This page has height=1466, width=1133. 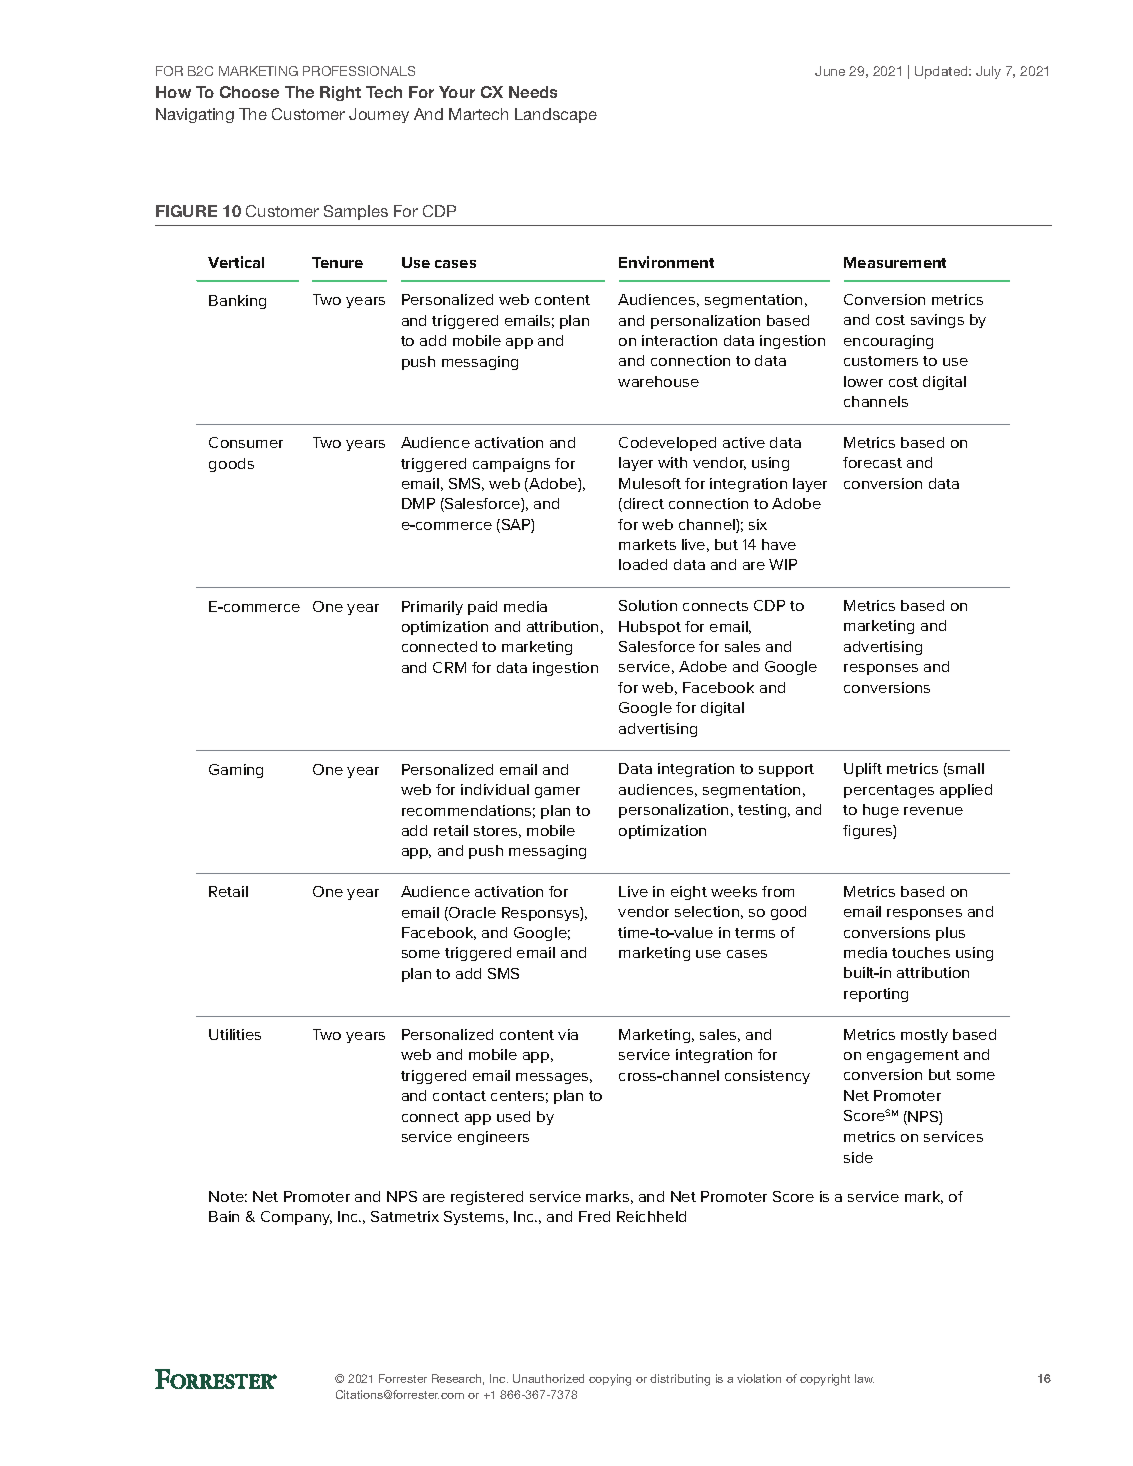 What do you see at coordinates (610, 1380) in the page?
I see `copying` at bounding box center [610, 1380].
